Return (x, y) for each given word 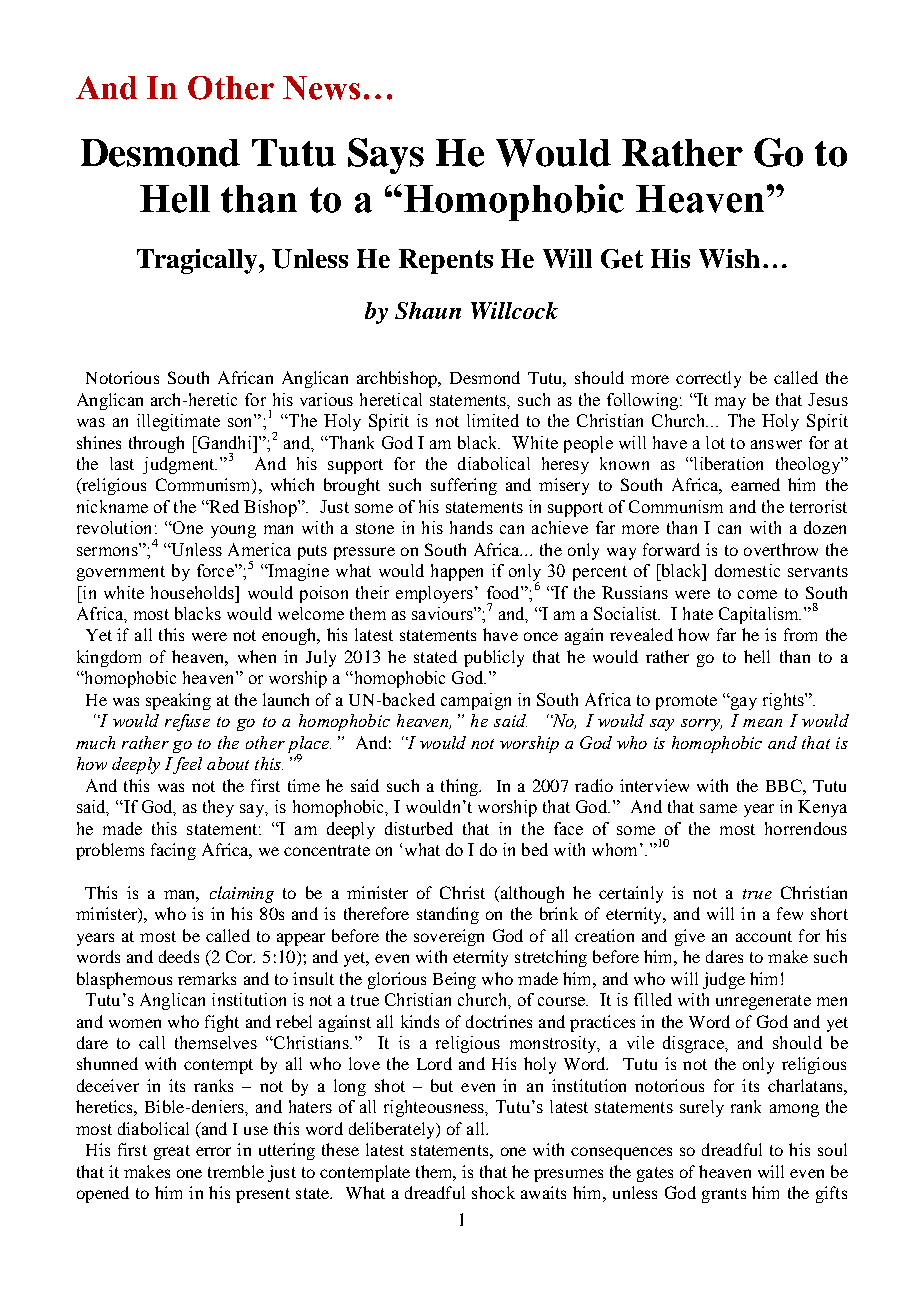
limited (493, 420)
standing (448, 915)
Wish (729, 258)
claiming (242, 894)
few (790, 913)
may (730, 403)
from (800, 634)
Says (386, 156)
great (172, 1152)
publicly (494, 658)
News (321, 88)
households (193, 592)
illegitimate (178, 422)
